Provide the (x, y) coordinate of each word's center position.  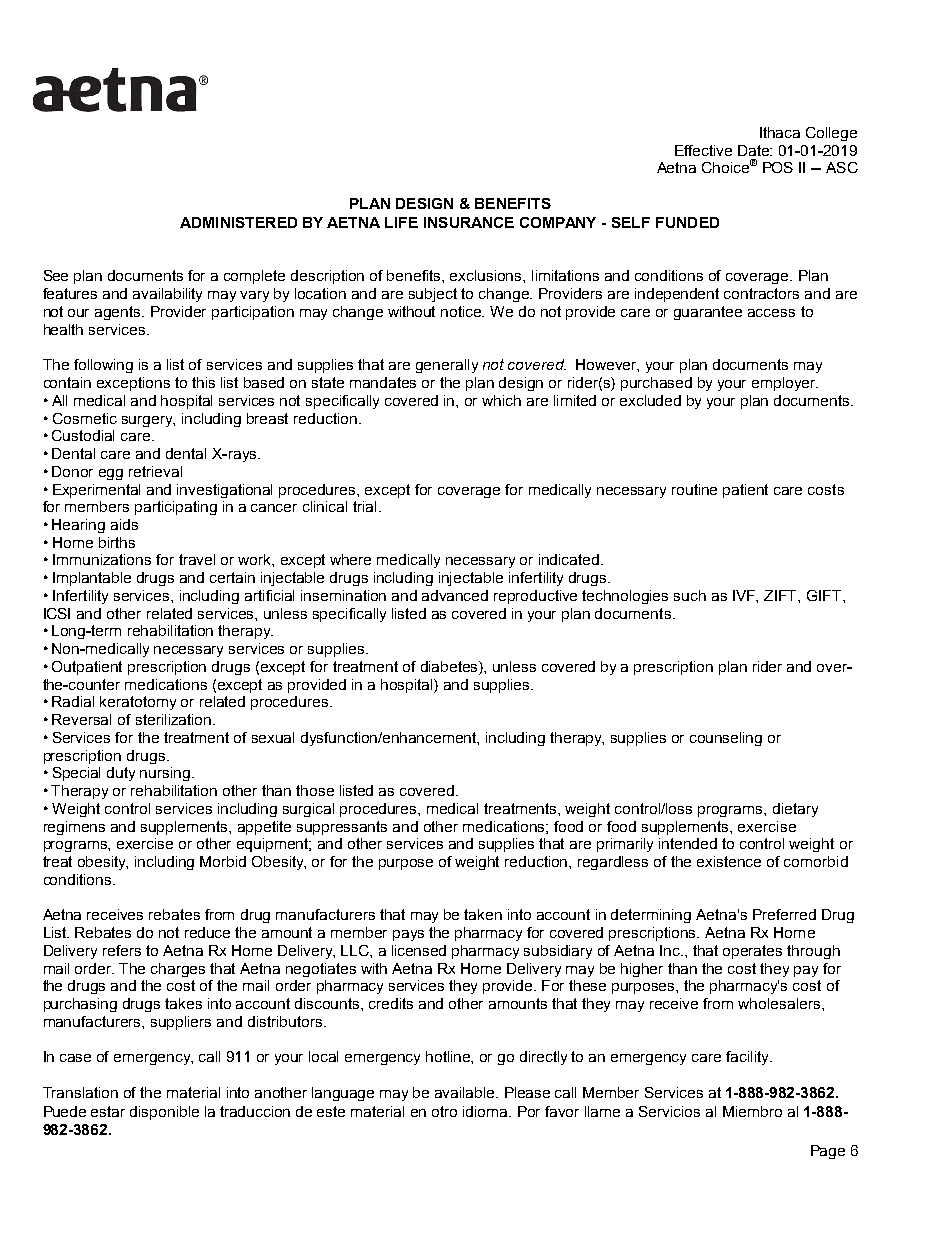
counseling (726, 739)
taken (483, 914)
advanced (455, 595)
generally (447, 366)
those (315, 790)
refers (122, 950)
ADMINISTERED (238, 222)
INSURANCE (469, 222)
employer (785, 384)
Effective (703, 150)
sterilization (173, 719)
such (690, 595)
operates (752, 952)
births (117, 542)
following (103, 366)
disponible (164, 1113)
